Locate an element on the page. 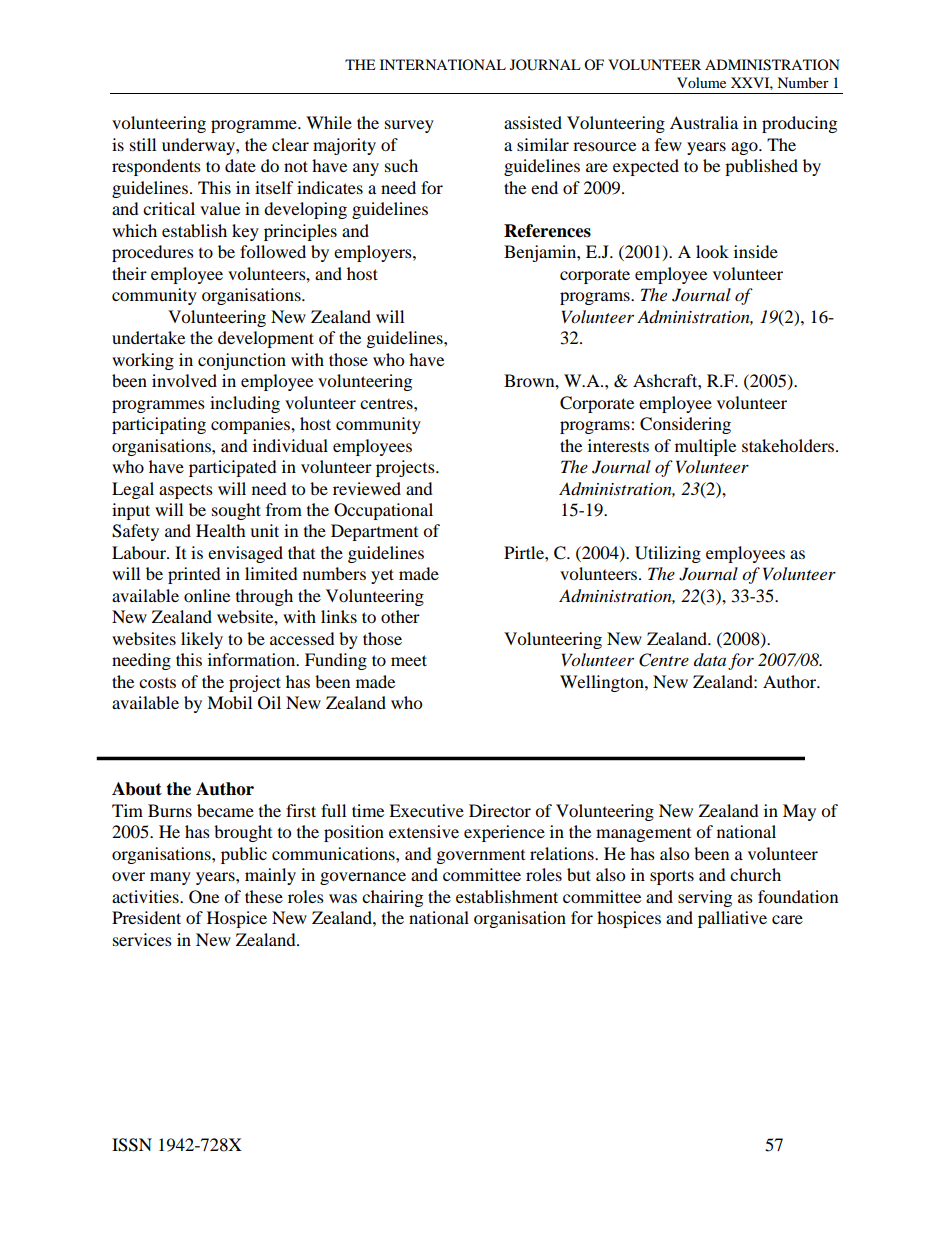 This document has height=1233, width=952. palliative is located at coordinates (732, 919).
